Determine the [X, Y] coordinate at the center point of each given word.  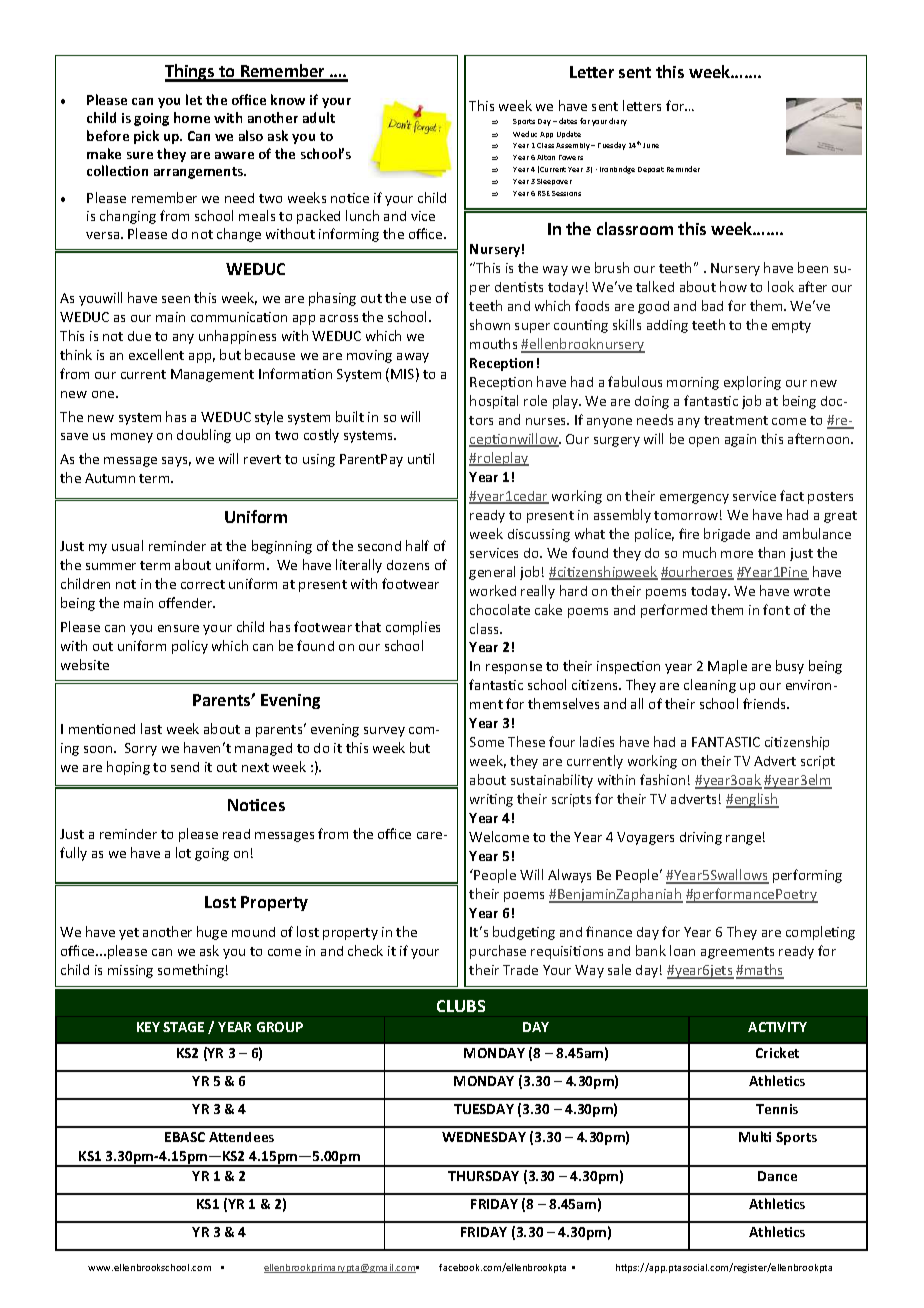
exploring [752, 383]
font [776, 609]
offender [187, 602]
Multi [755, 1136]
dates [568, 121]
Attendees [241, 1137]
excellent [156, 354]
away [413, 358]
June [651, 145]
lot [183, 852]
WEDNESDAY [484, 1137]
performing [807, 876]
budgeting [524, 933]
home [192, 117]
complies [413, 628]
